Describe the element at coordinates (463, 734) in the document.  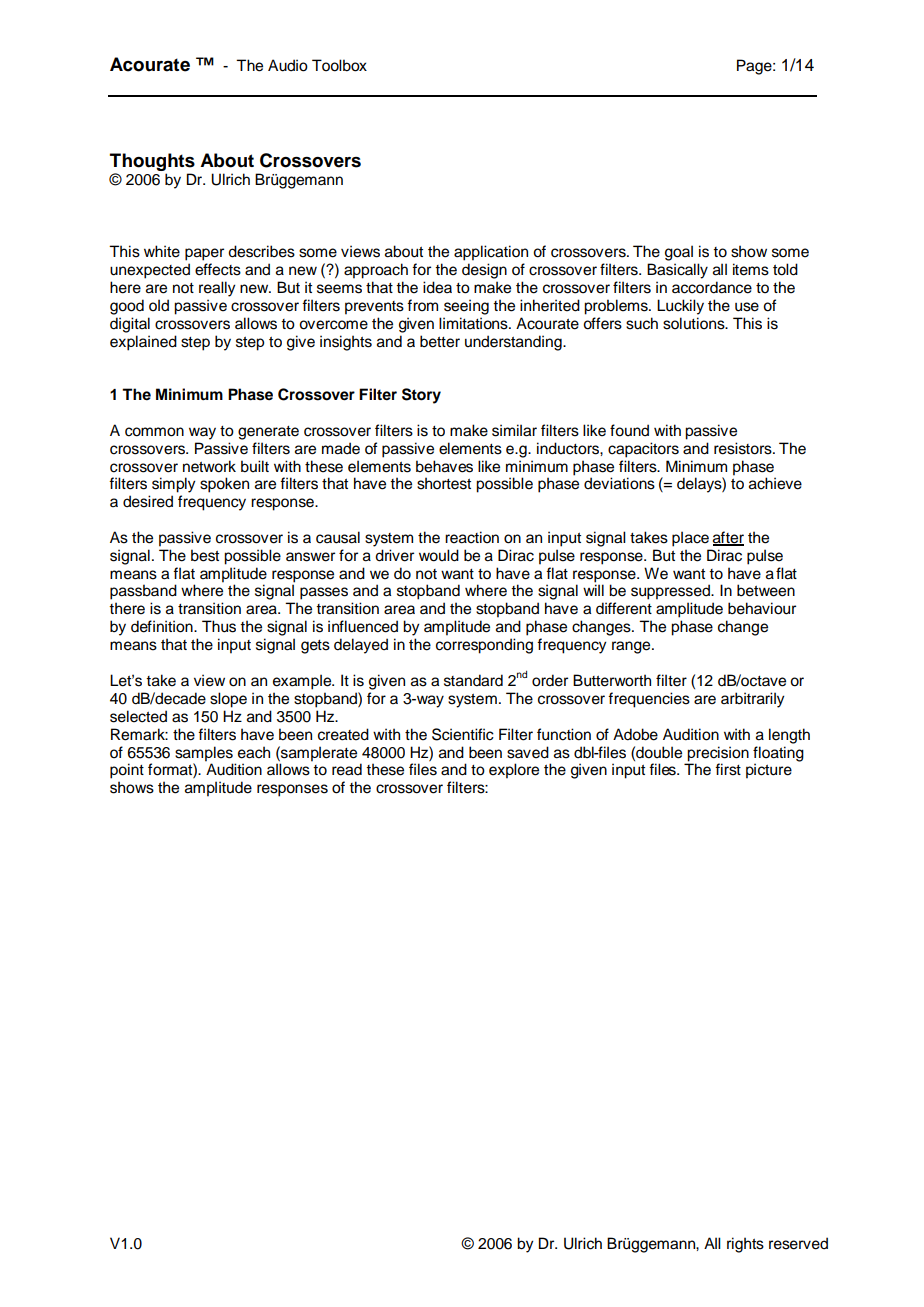
I see `Scientific` at that location.
